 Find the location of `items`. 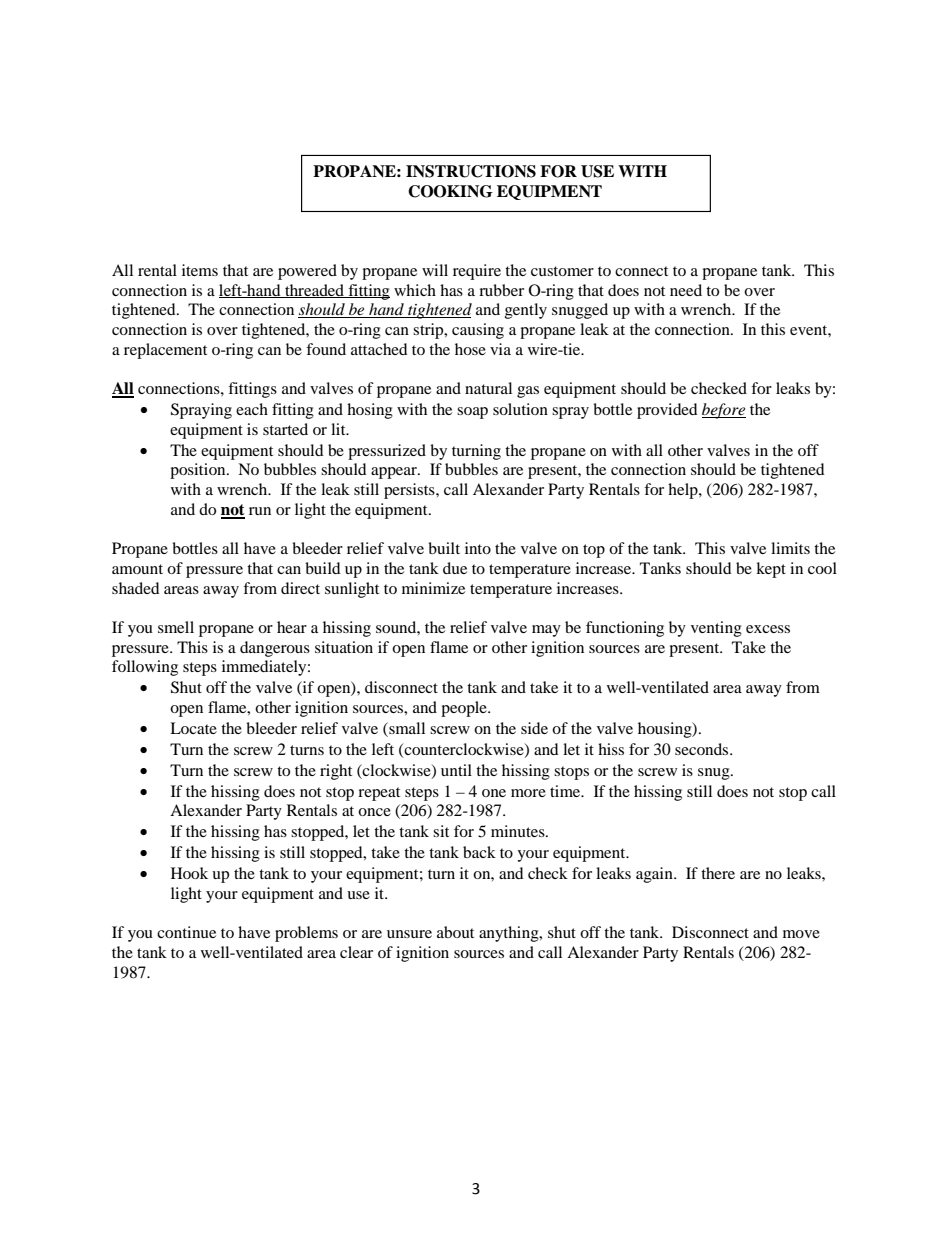

items is located at coordinates (200, 270).
